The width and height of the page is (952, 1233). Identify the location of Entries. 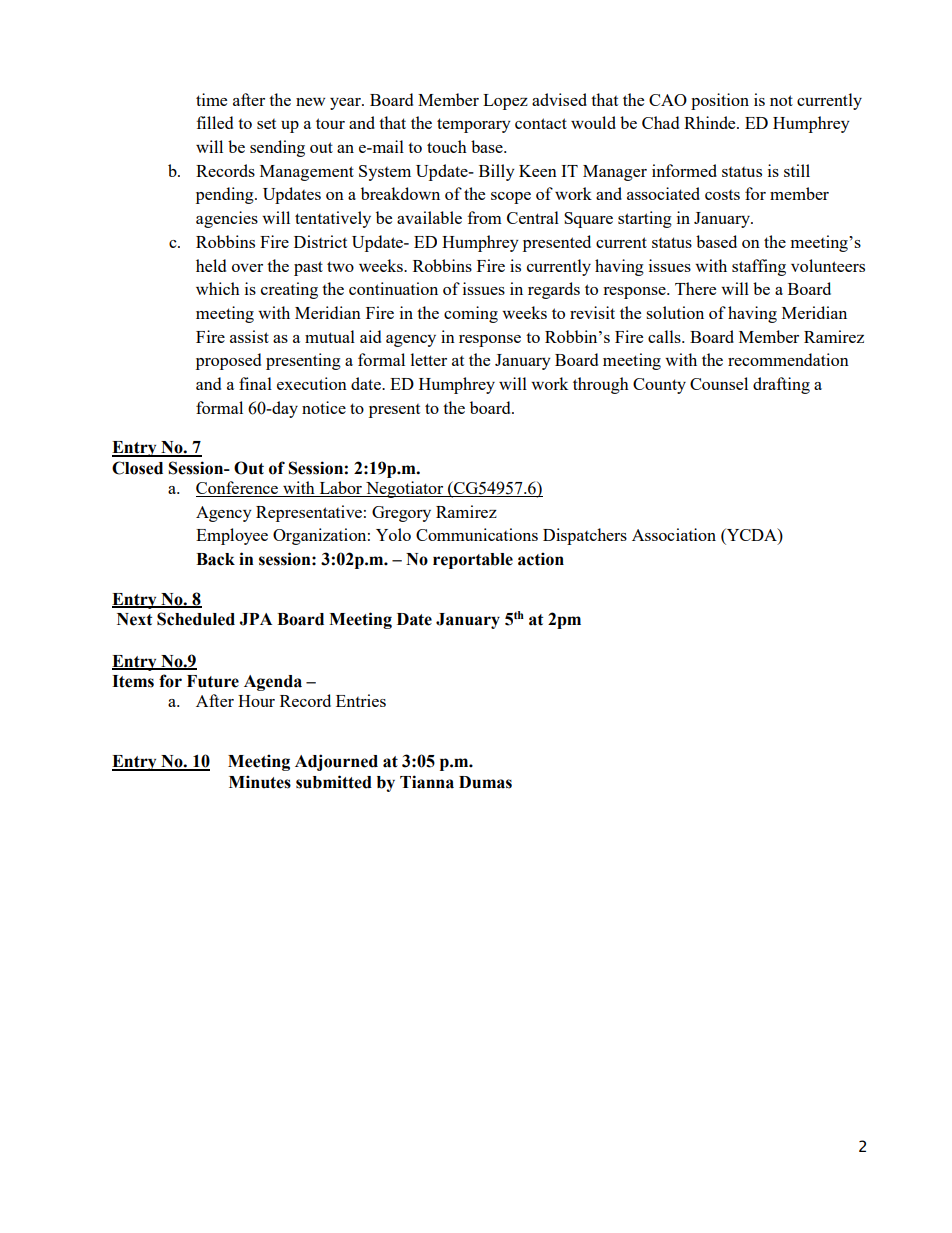
(361, 700).
